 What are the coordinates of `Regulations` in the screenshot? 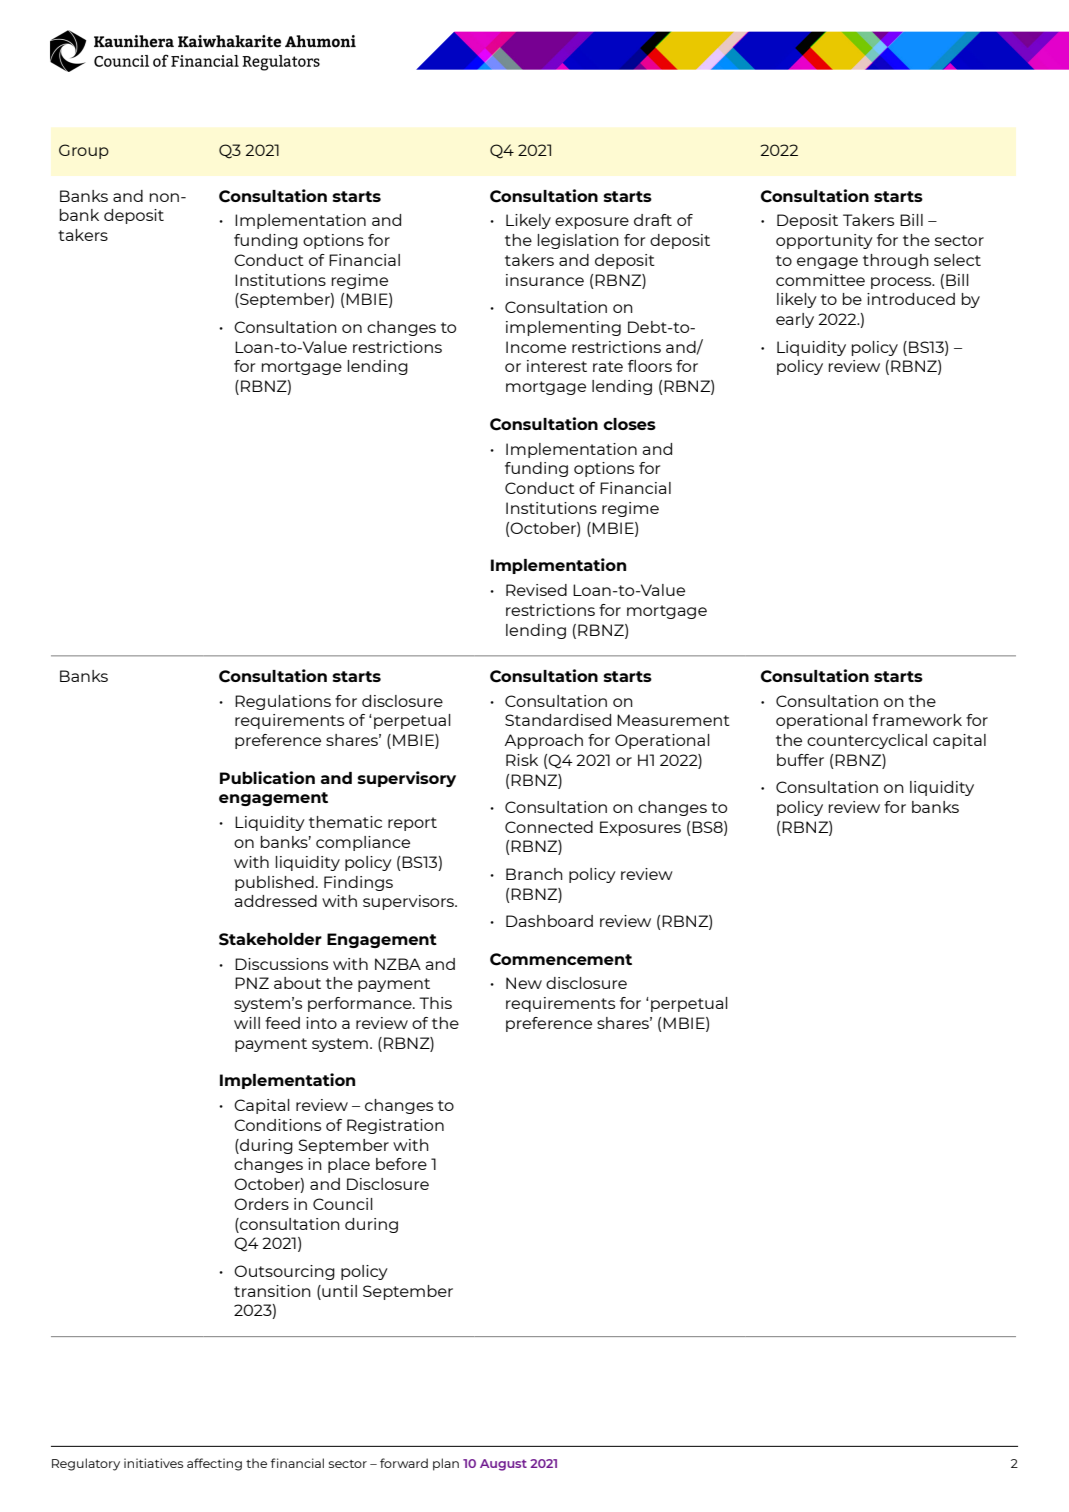 It's located at (283, 702).
